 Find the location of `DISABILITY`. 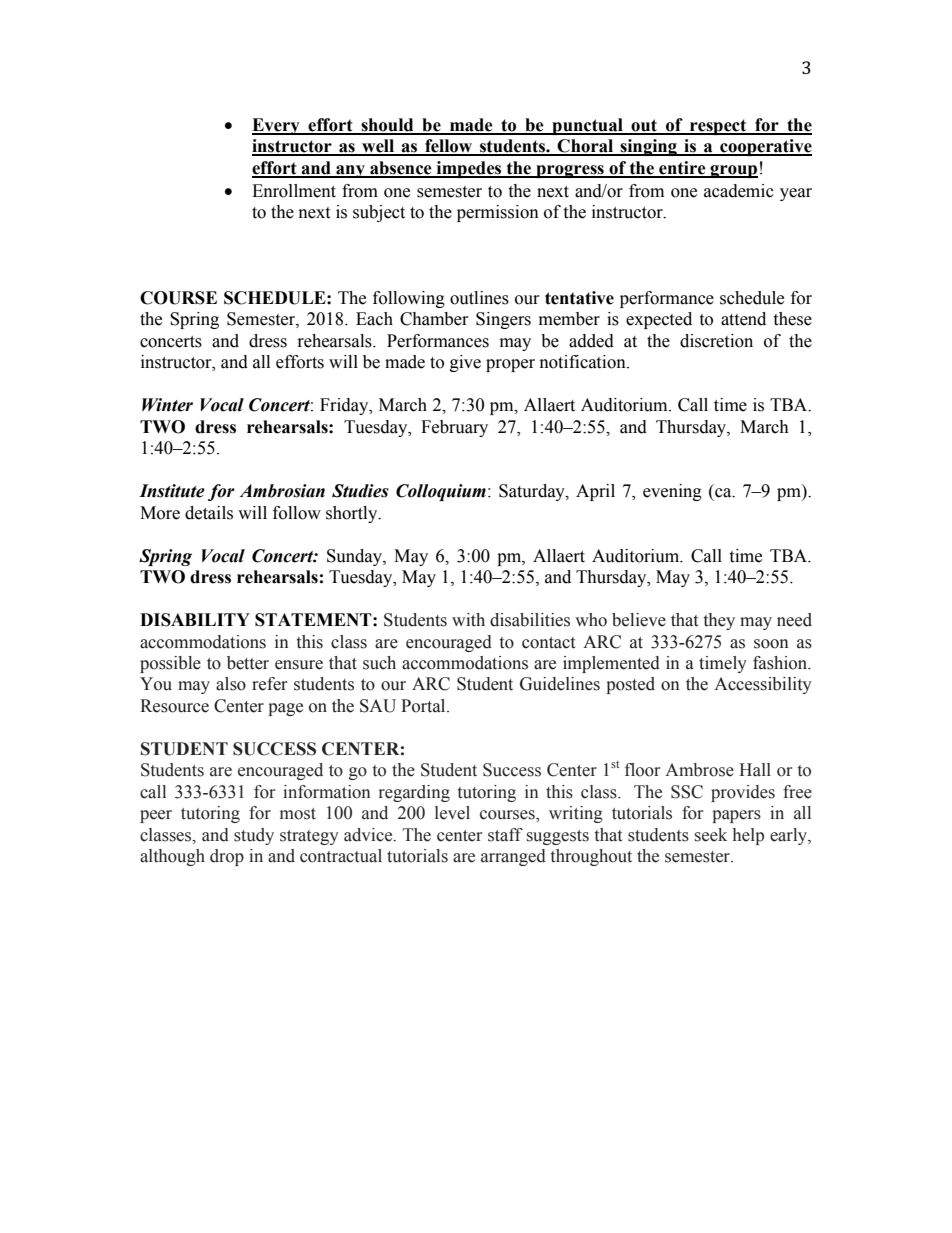

DISABILITY is located at coordinates (195, 620).
